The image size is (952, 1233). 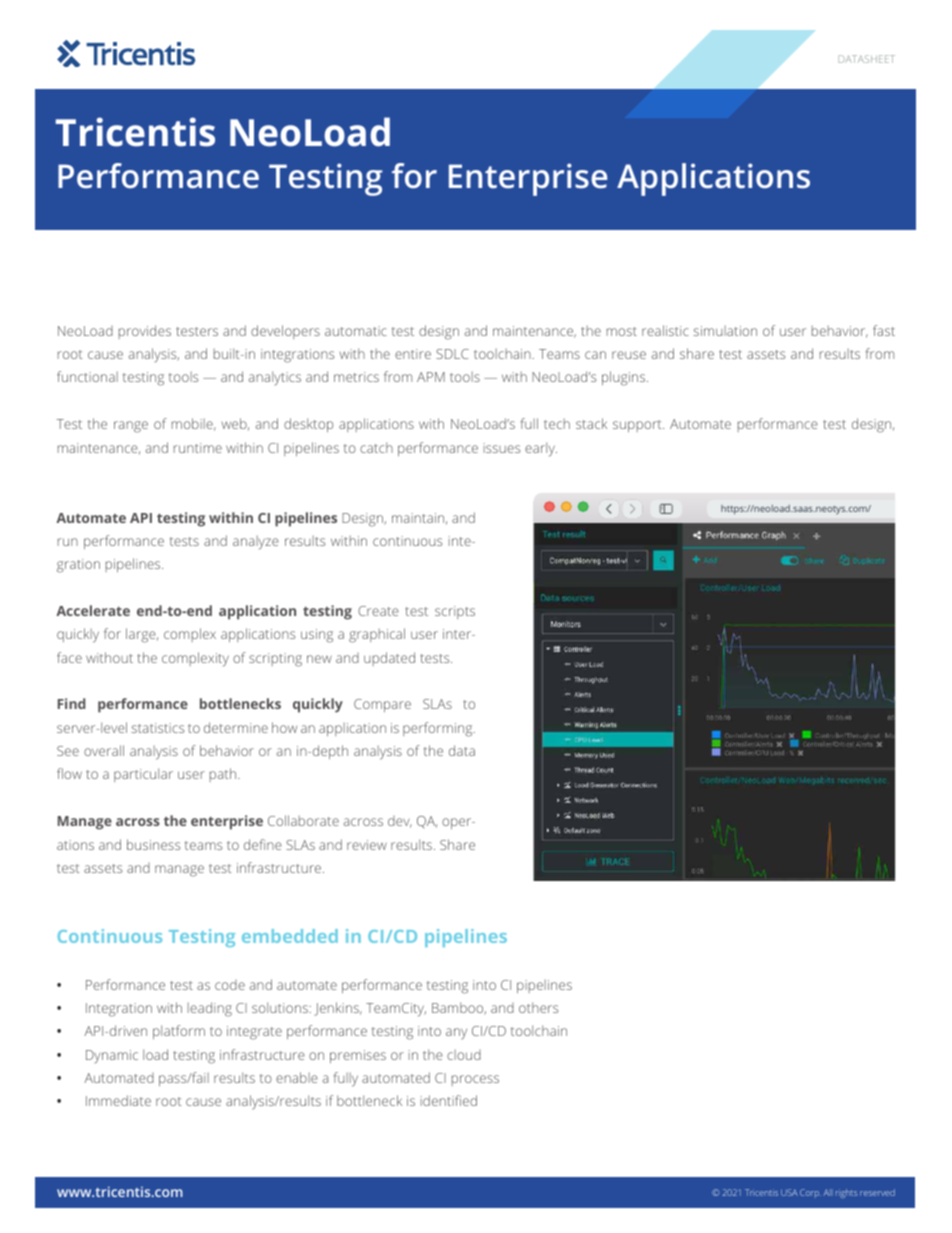 What do you see at coordinates (145, 332) in the screenshot?
I see `provides` at bounding box center [145, 332].
